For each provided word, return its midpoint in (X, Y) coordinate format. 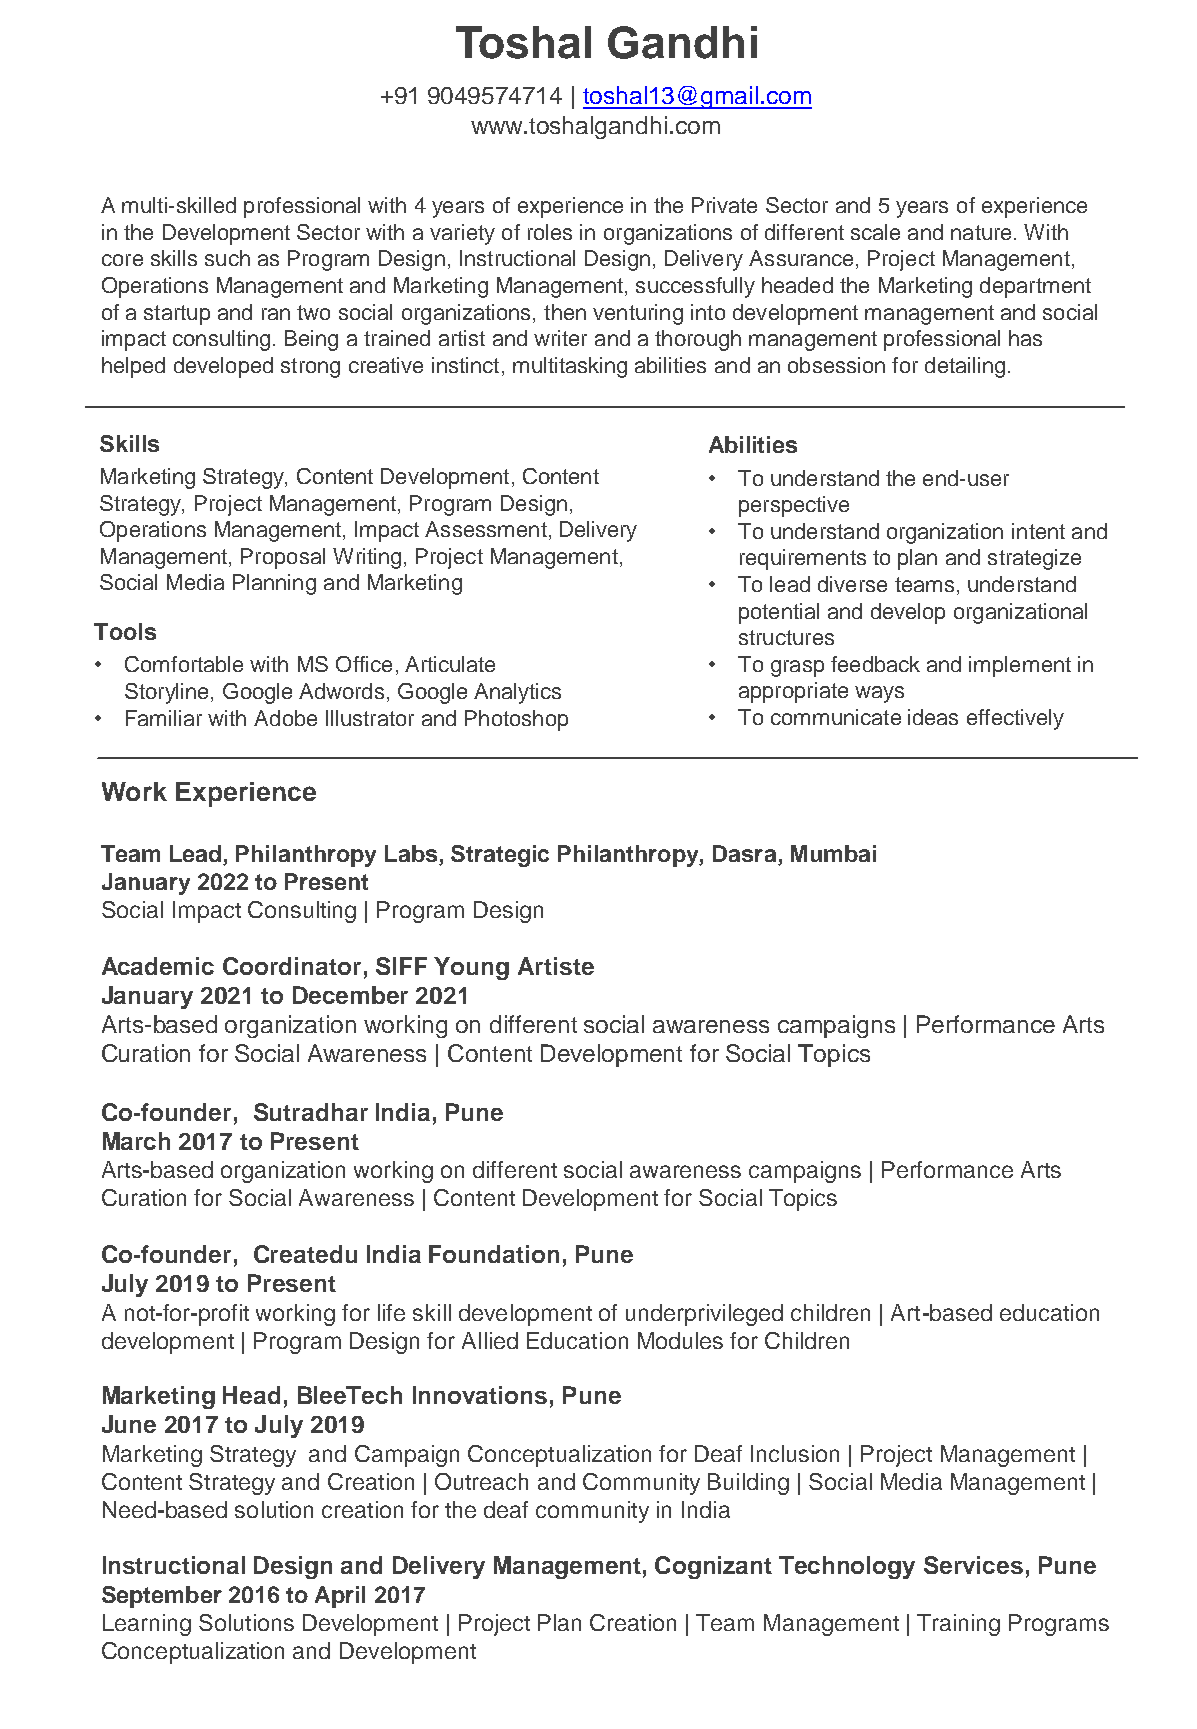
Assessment (486, 529)
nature (981, 232)
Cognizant (713, 1567)
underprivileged (704, 1315)
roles (550, 232)
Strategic (500, 856)
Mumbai (833, 853)
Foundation (494, 1254)
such (227, 258)
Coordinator (292, 966)
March (136, 1141)
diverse (852, 584)
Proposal (283, 558)
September (162, 1597)
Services (973, 1565)
